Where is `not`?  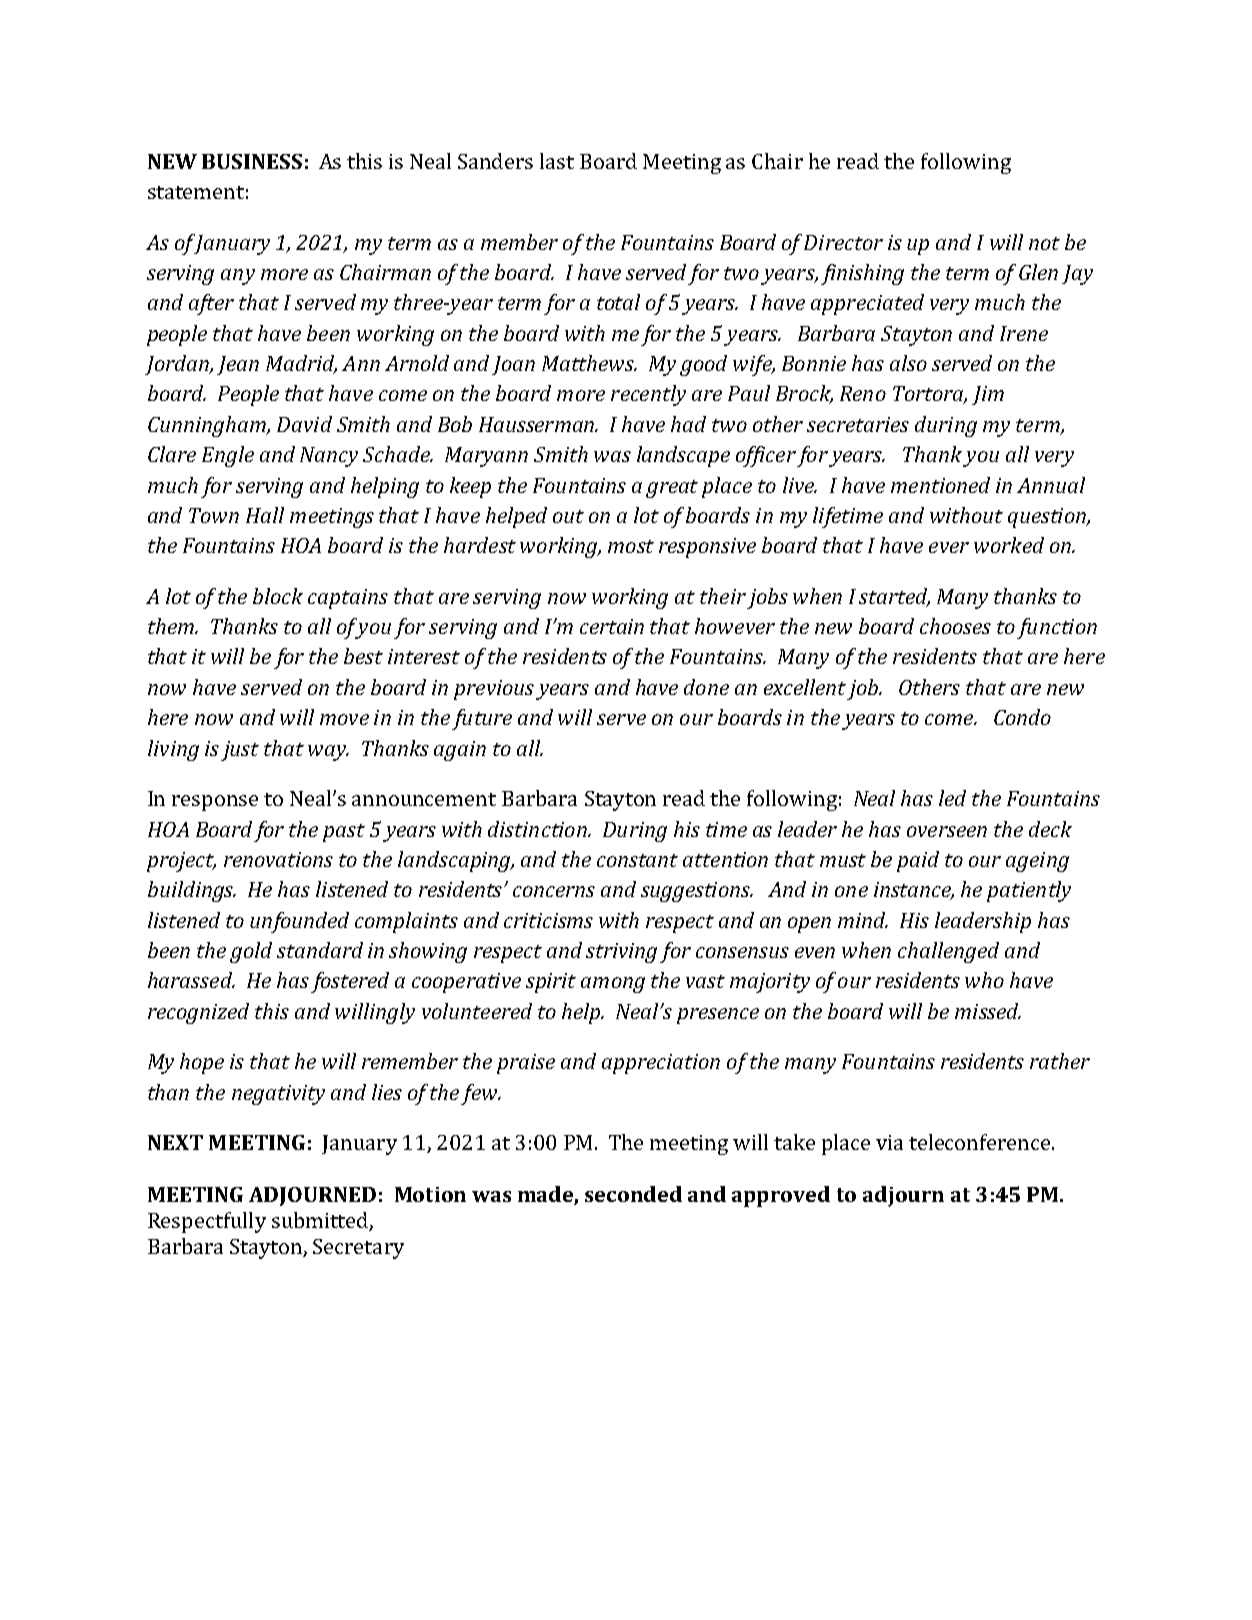
not is located at coordinates (1044, 243).
